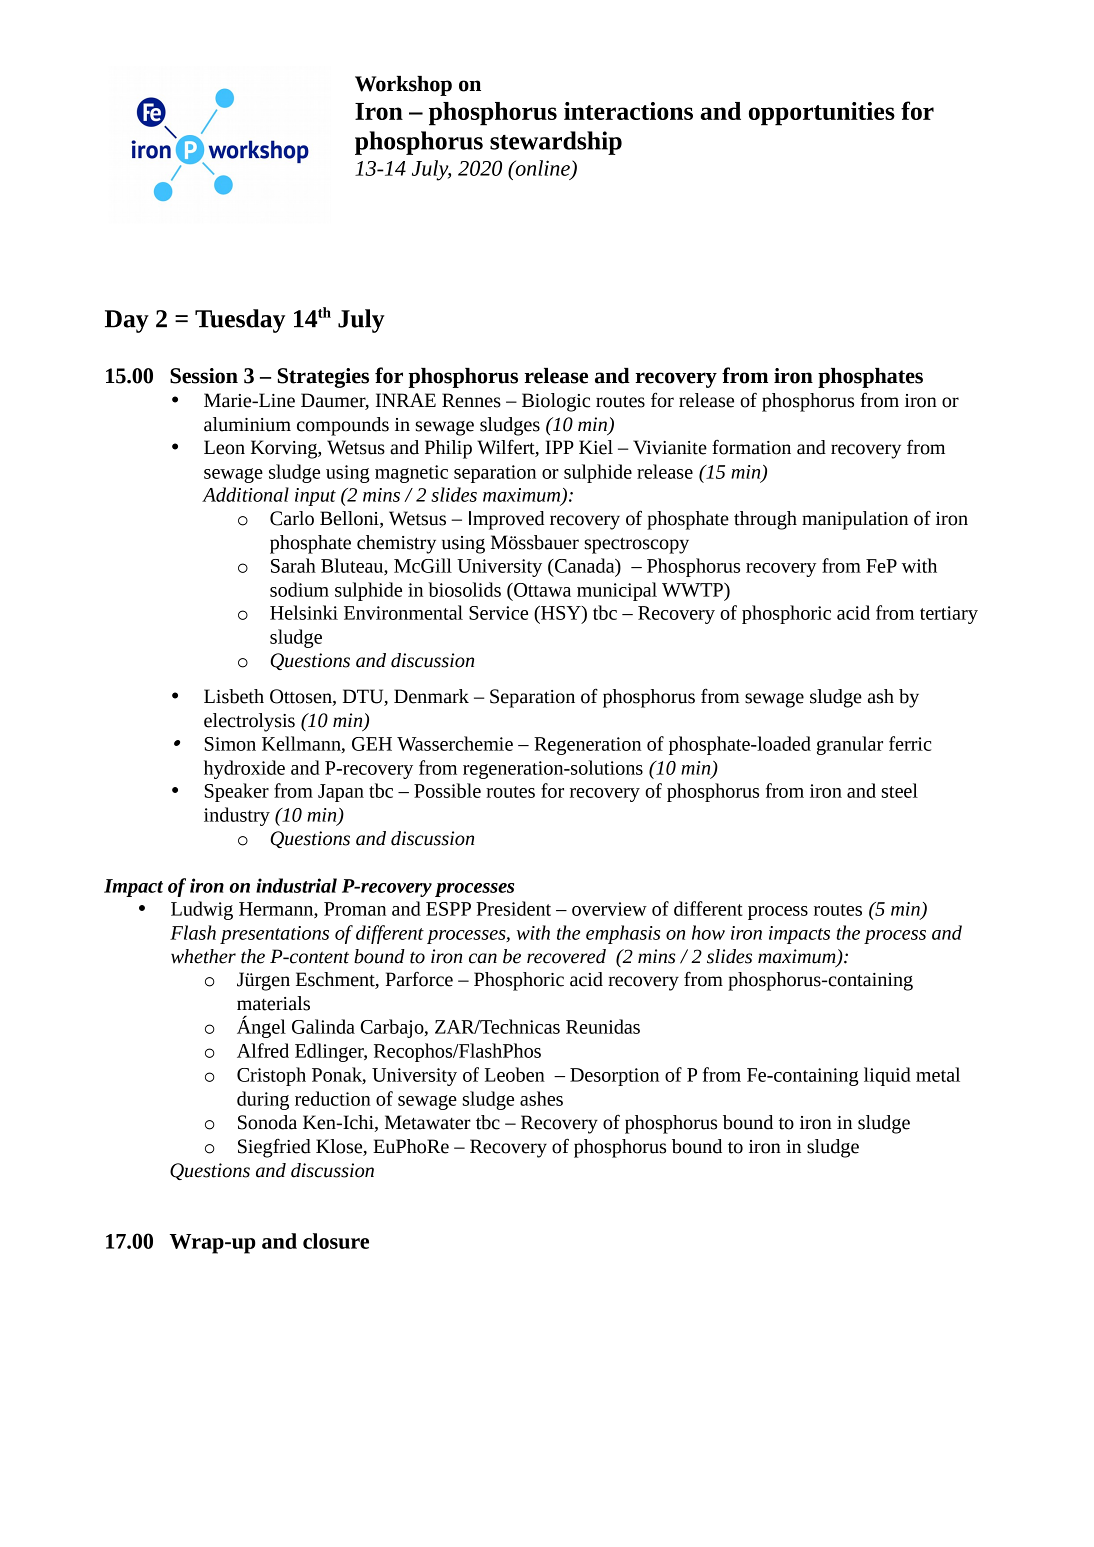 The image size is (1094, 1547). I want to click on stewardship, so click(556, 143).
